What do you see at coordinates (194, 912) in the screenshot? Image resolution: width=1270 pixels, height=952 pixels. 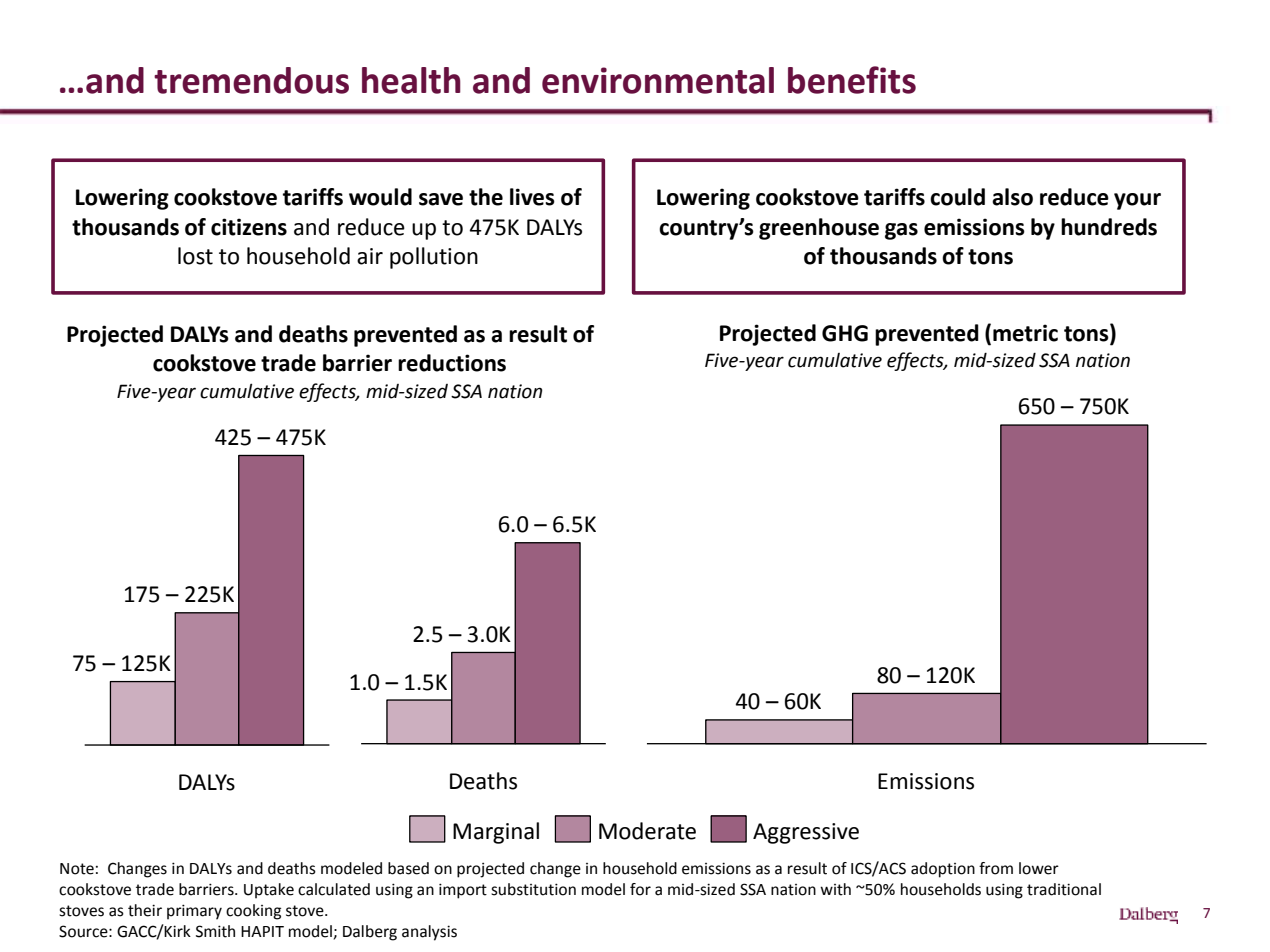 I see `primary` at bounding box center [194, 912].
